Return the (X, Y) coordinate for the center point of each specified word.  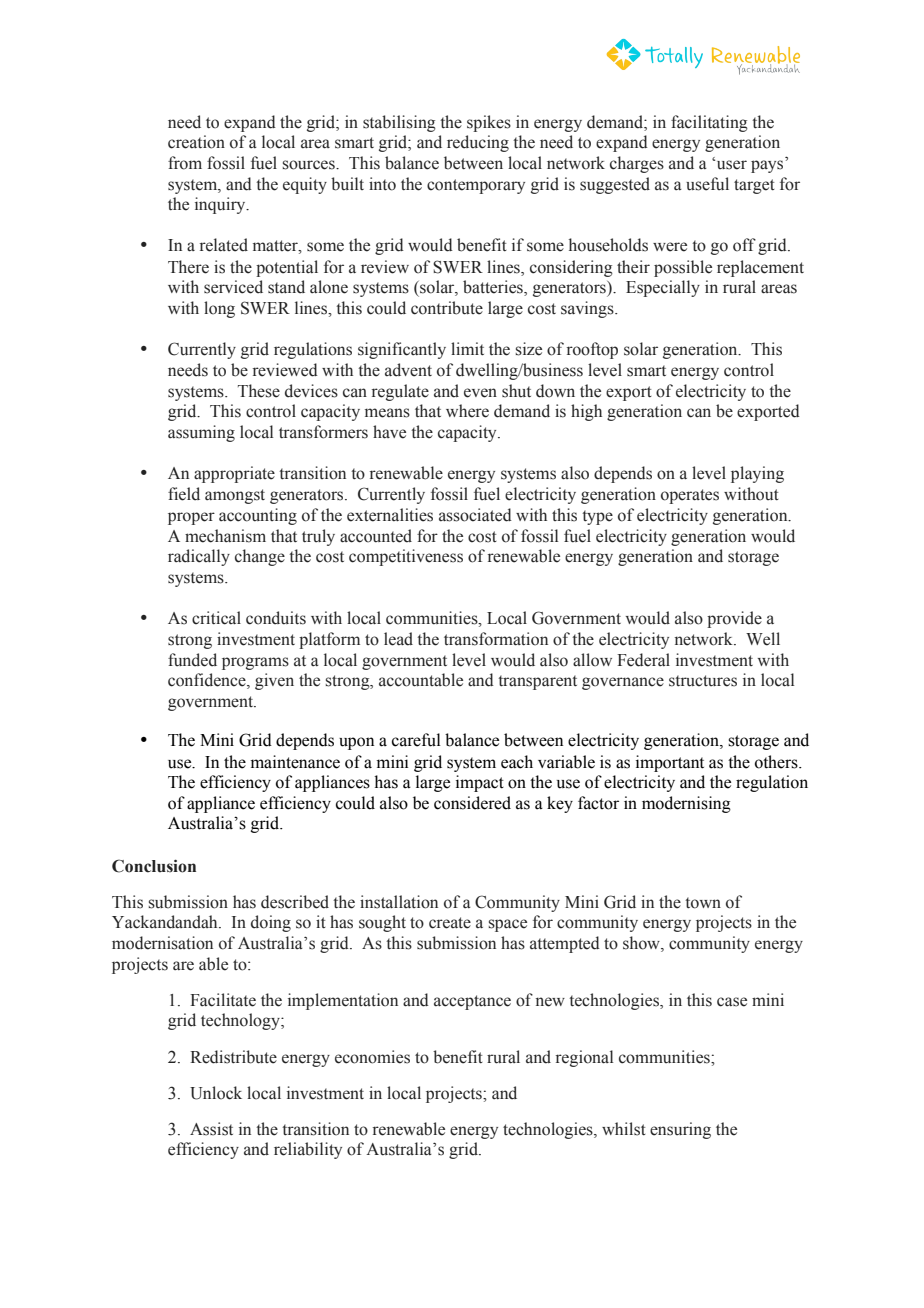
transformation (496, 639)
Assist (211, 1129)
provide (734, 619)
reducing (478, 143)
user (732, 165)
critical (216, 618)
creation (196, 142)
